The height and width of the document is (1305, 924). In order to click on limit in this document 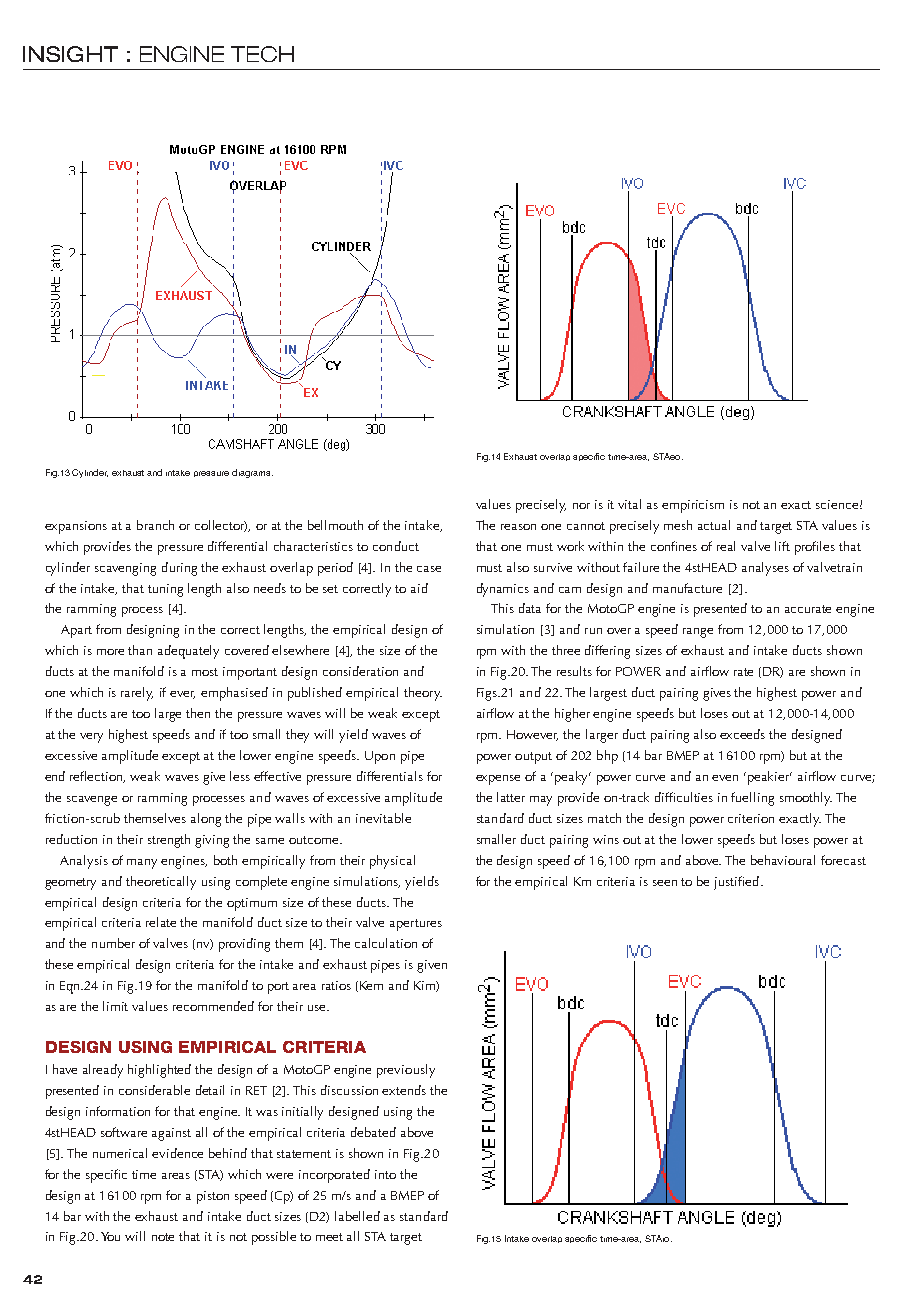, I will do `click(115, 1006)`.
